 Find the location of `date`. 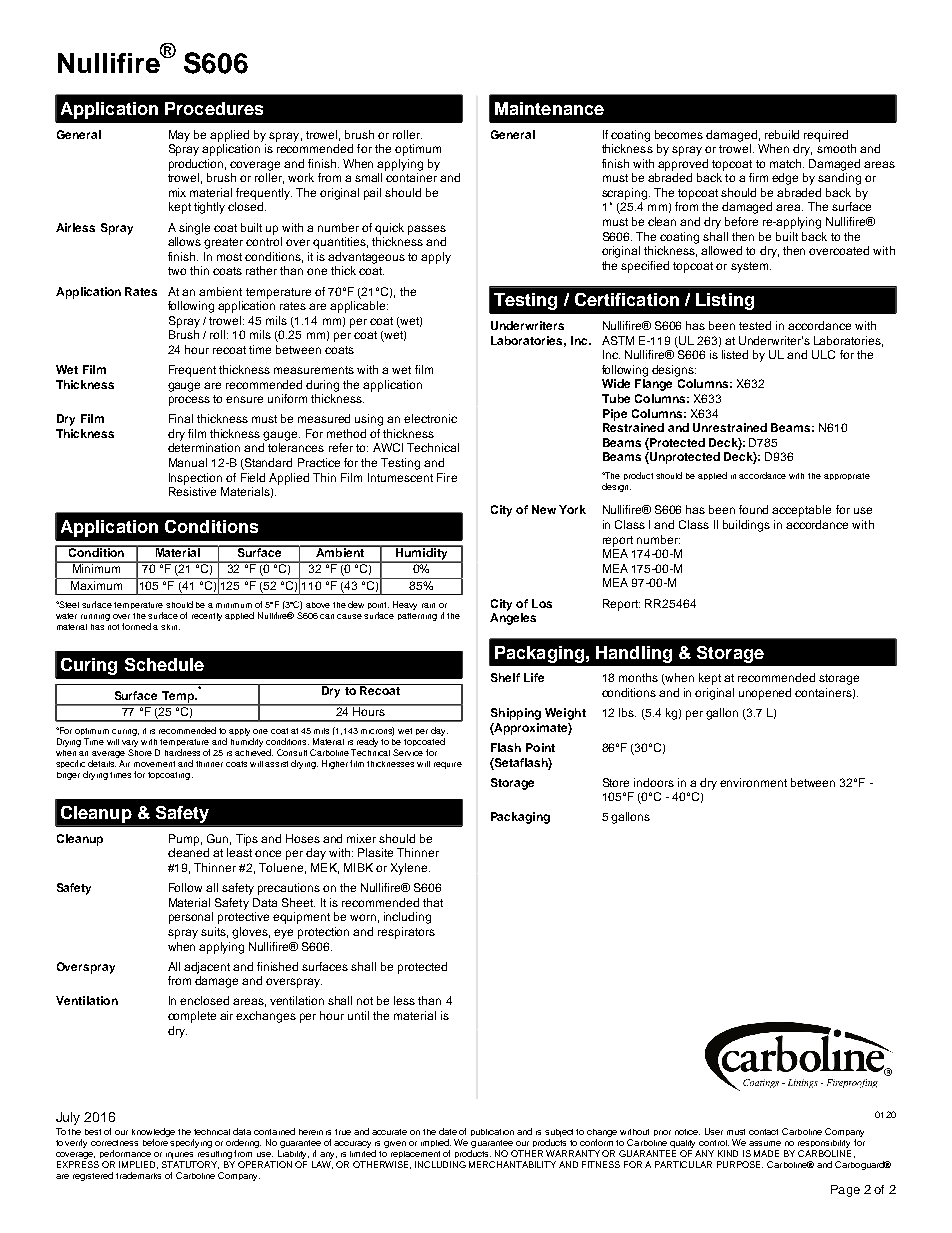

date is located at coordinates (448, 1131).
